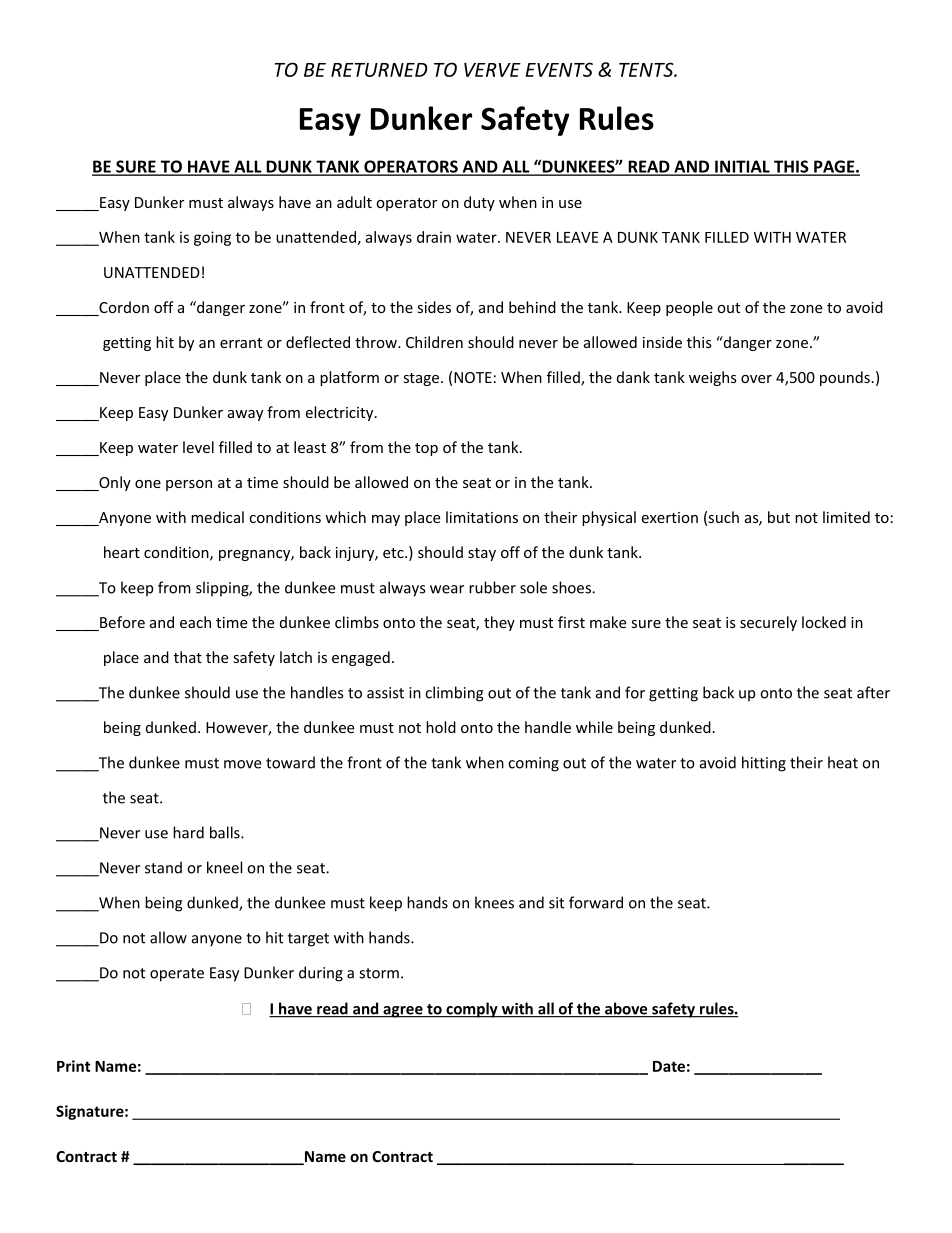 The height and width of the screenshot is (1233, 952). I want to click on person, so click(189, 485).
